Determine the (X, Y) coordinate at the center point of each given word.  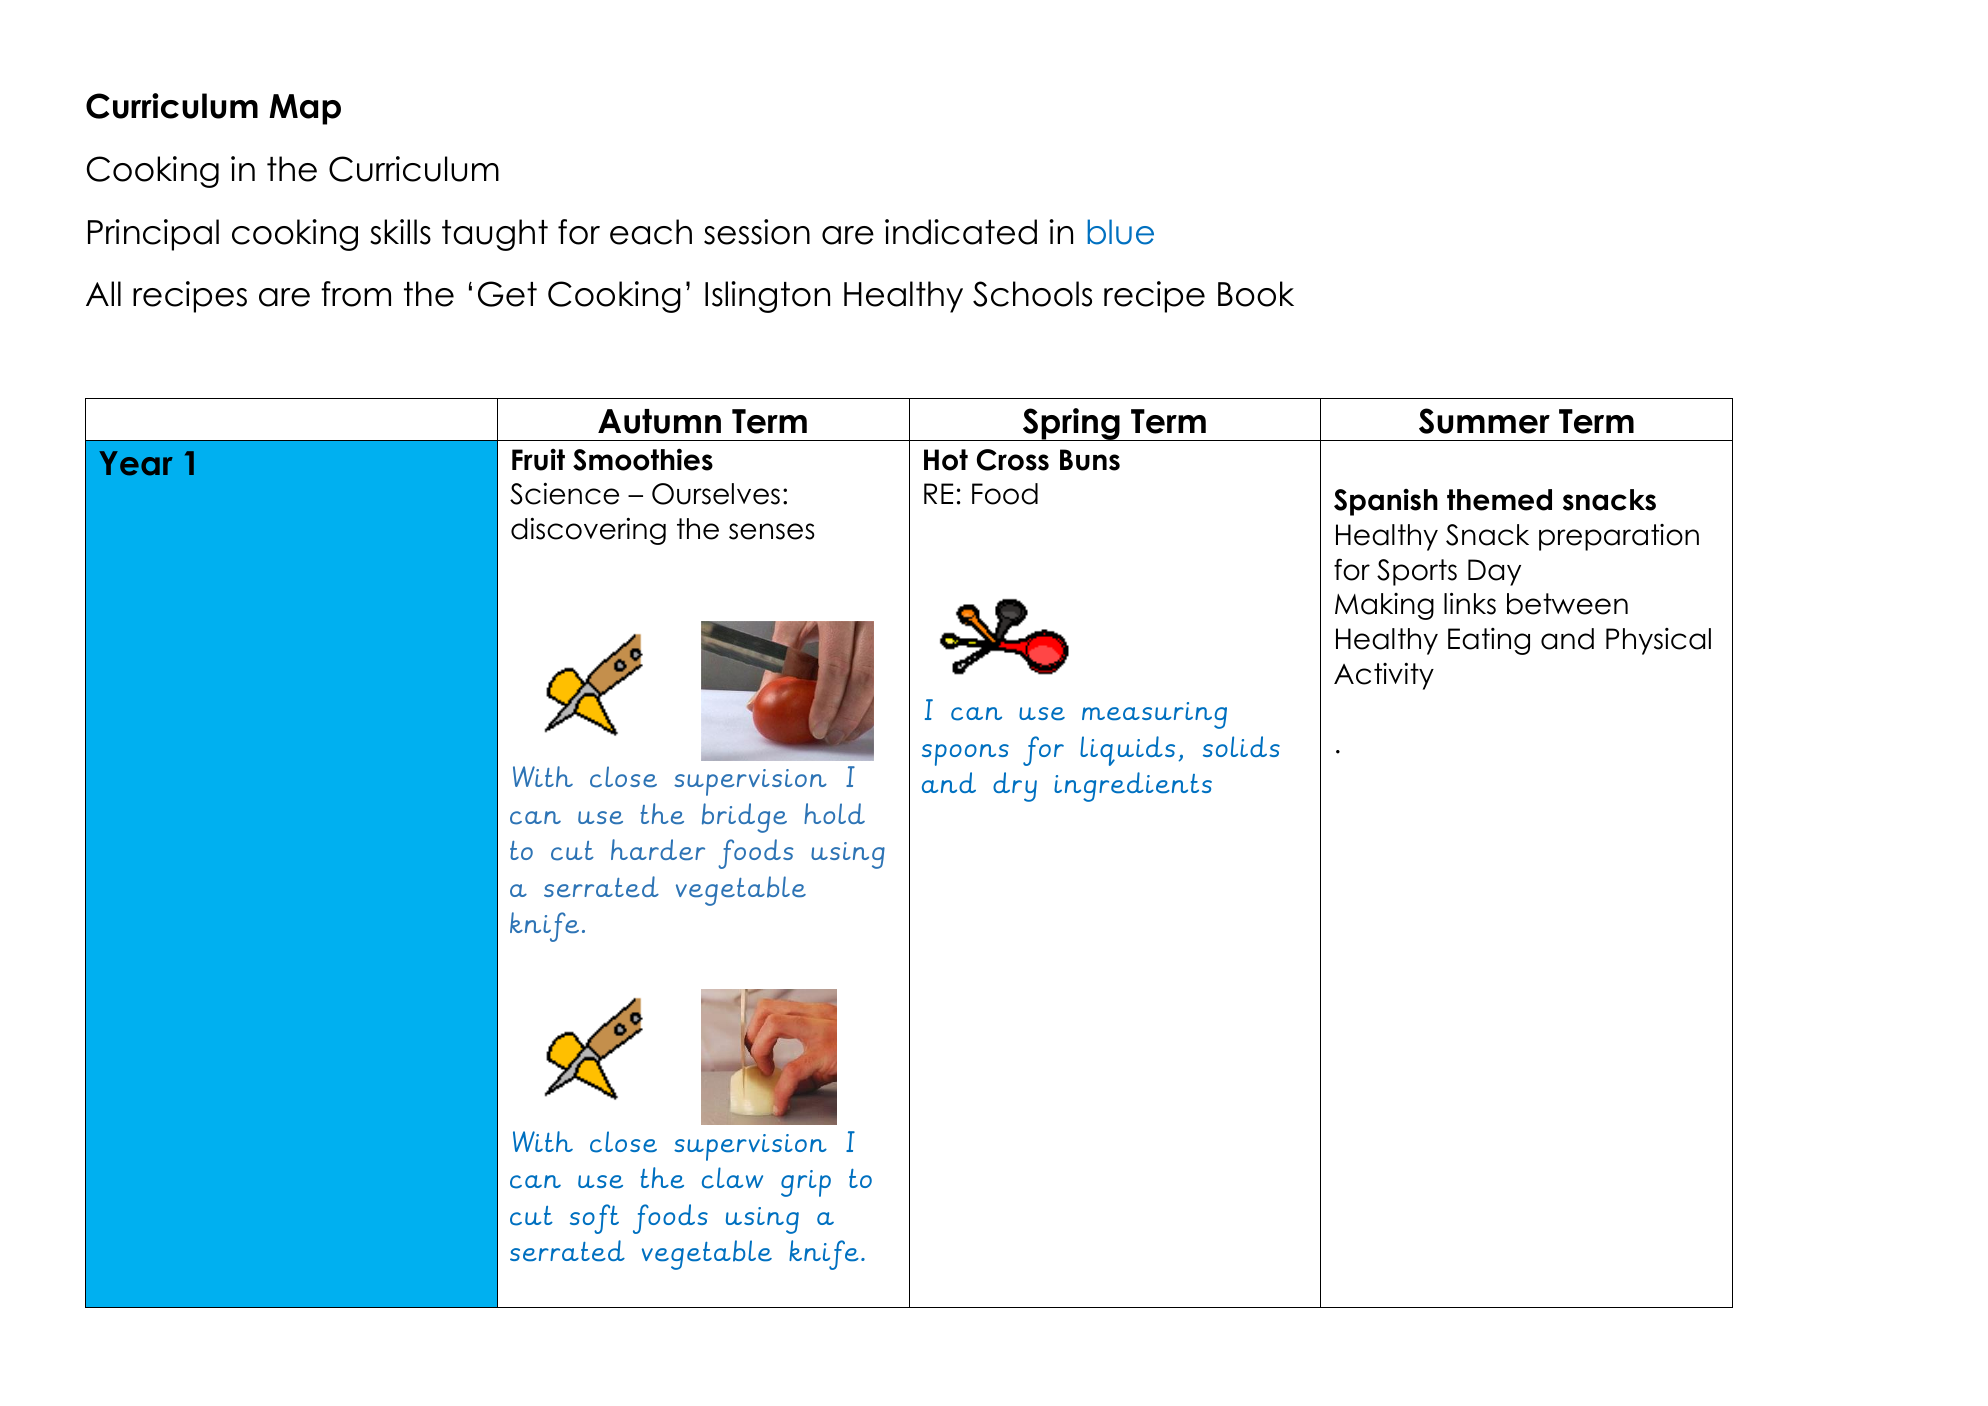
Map (305, 109)
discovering (588, 531)
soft (594, 1219)
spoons (965, 755)
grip (806, 1183)
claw (732, 1178)
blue (1120, 232)
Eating (1489, 641)
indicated (961, 232)
